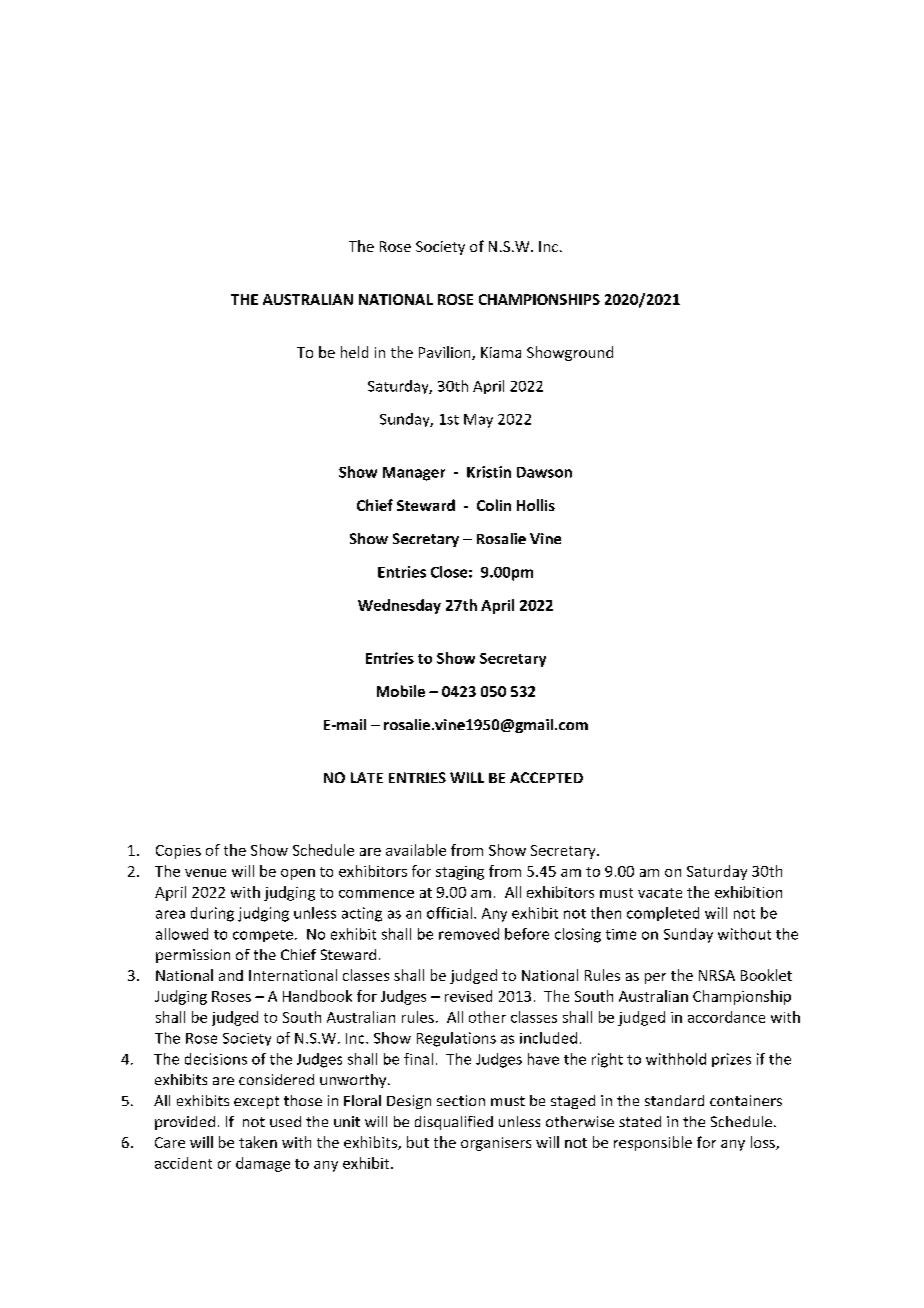  Describe the element at coordinates (544, 472) in the screenshot. I see `Dawson` at that location.
